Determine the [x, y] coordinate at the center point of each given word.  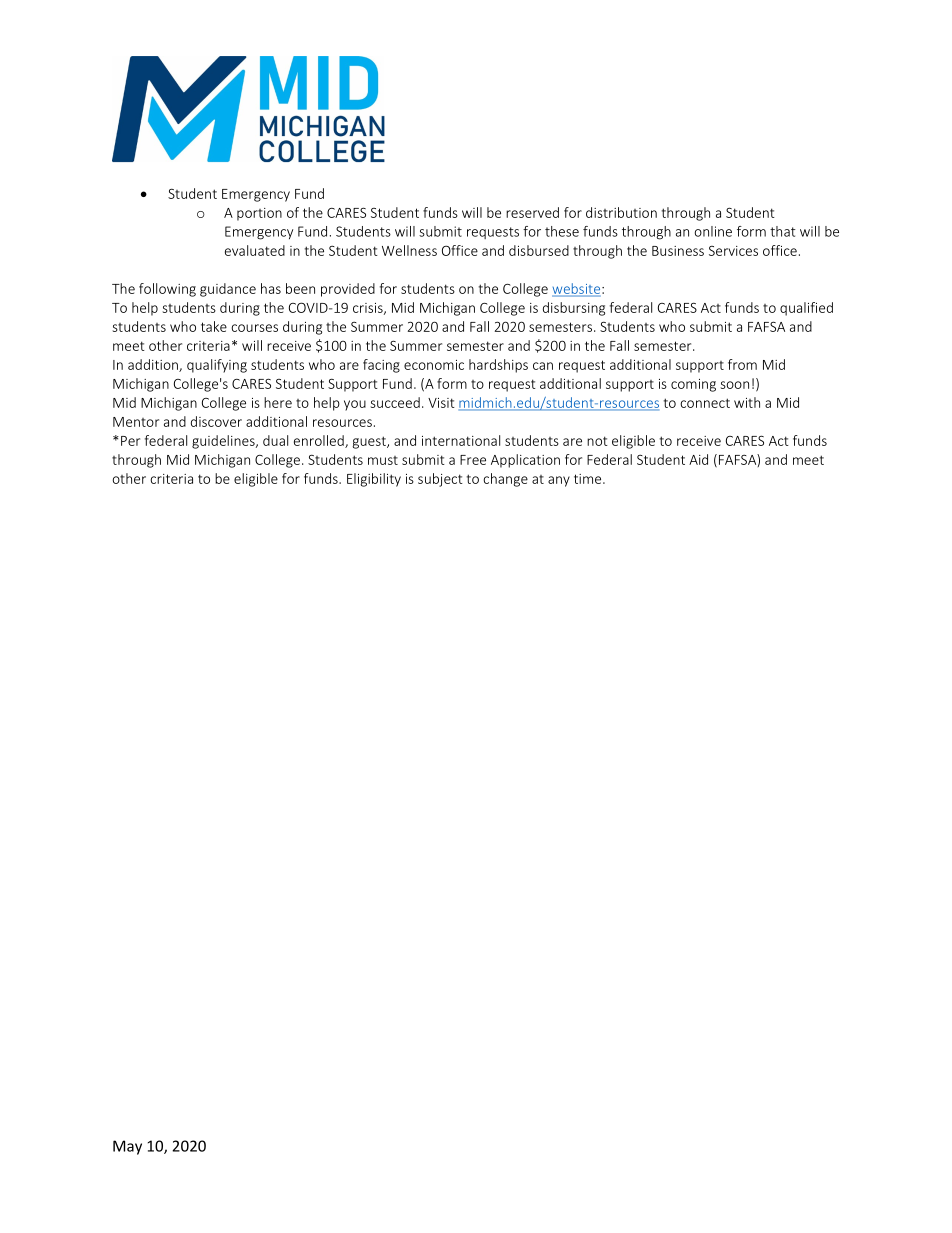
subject [440, 480]
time [589, 479]
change [505, 480]
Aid [698, 459]
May [127, 1147]
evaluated [255, 250]
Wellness [409, 250]
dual [275, 440]
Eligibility [374, 480]
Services [733, 251]
